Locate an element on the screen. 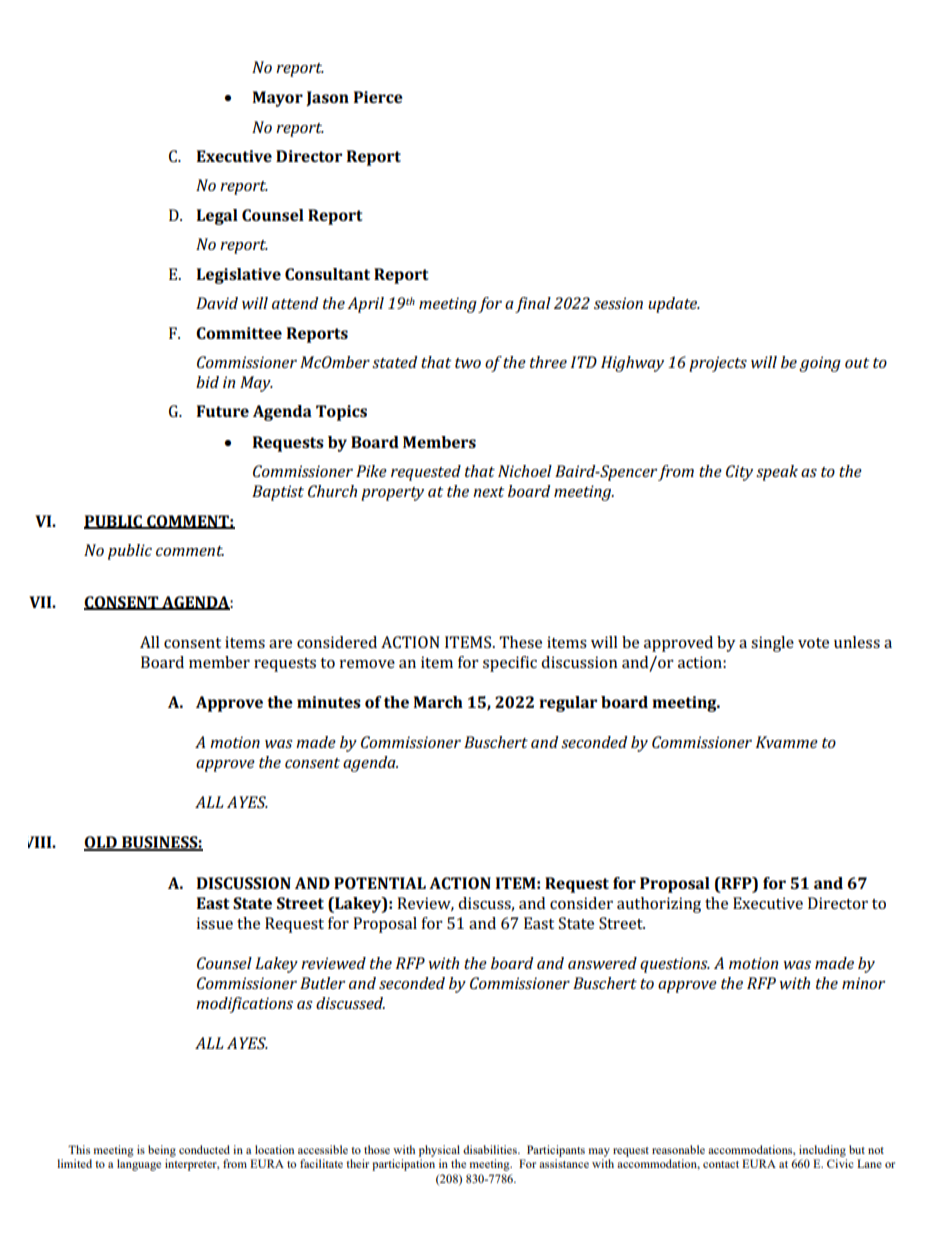 This screenshot has width=952, height=1233. update is located at coordinates (674, 305).
